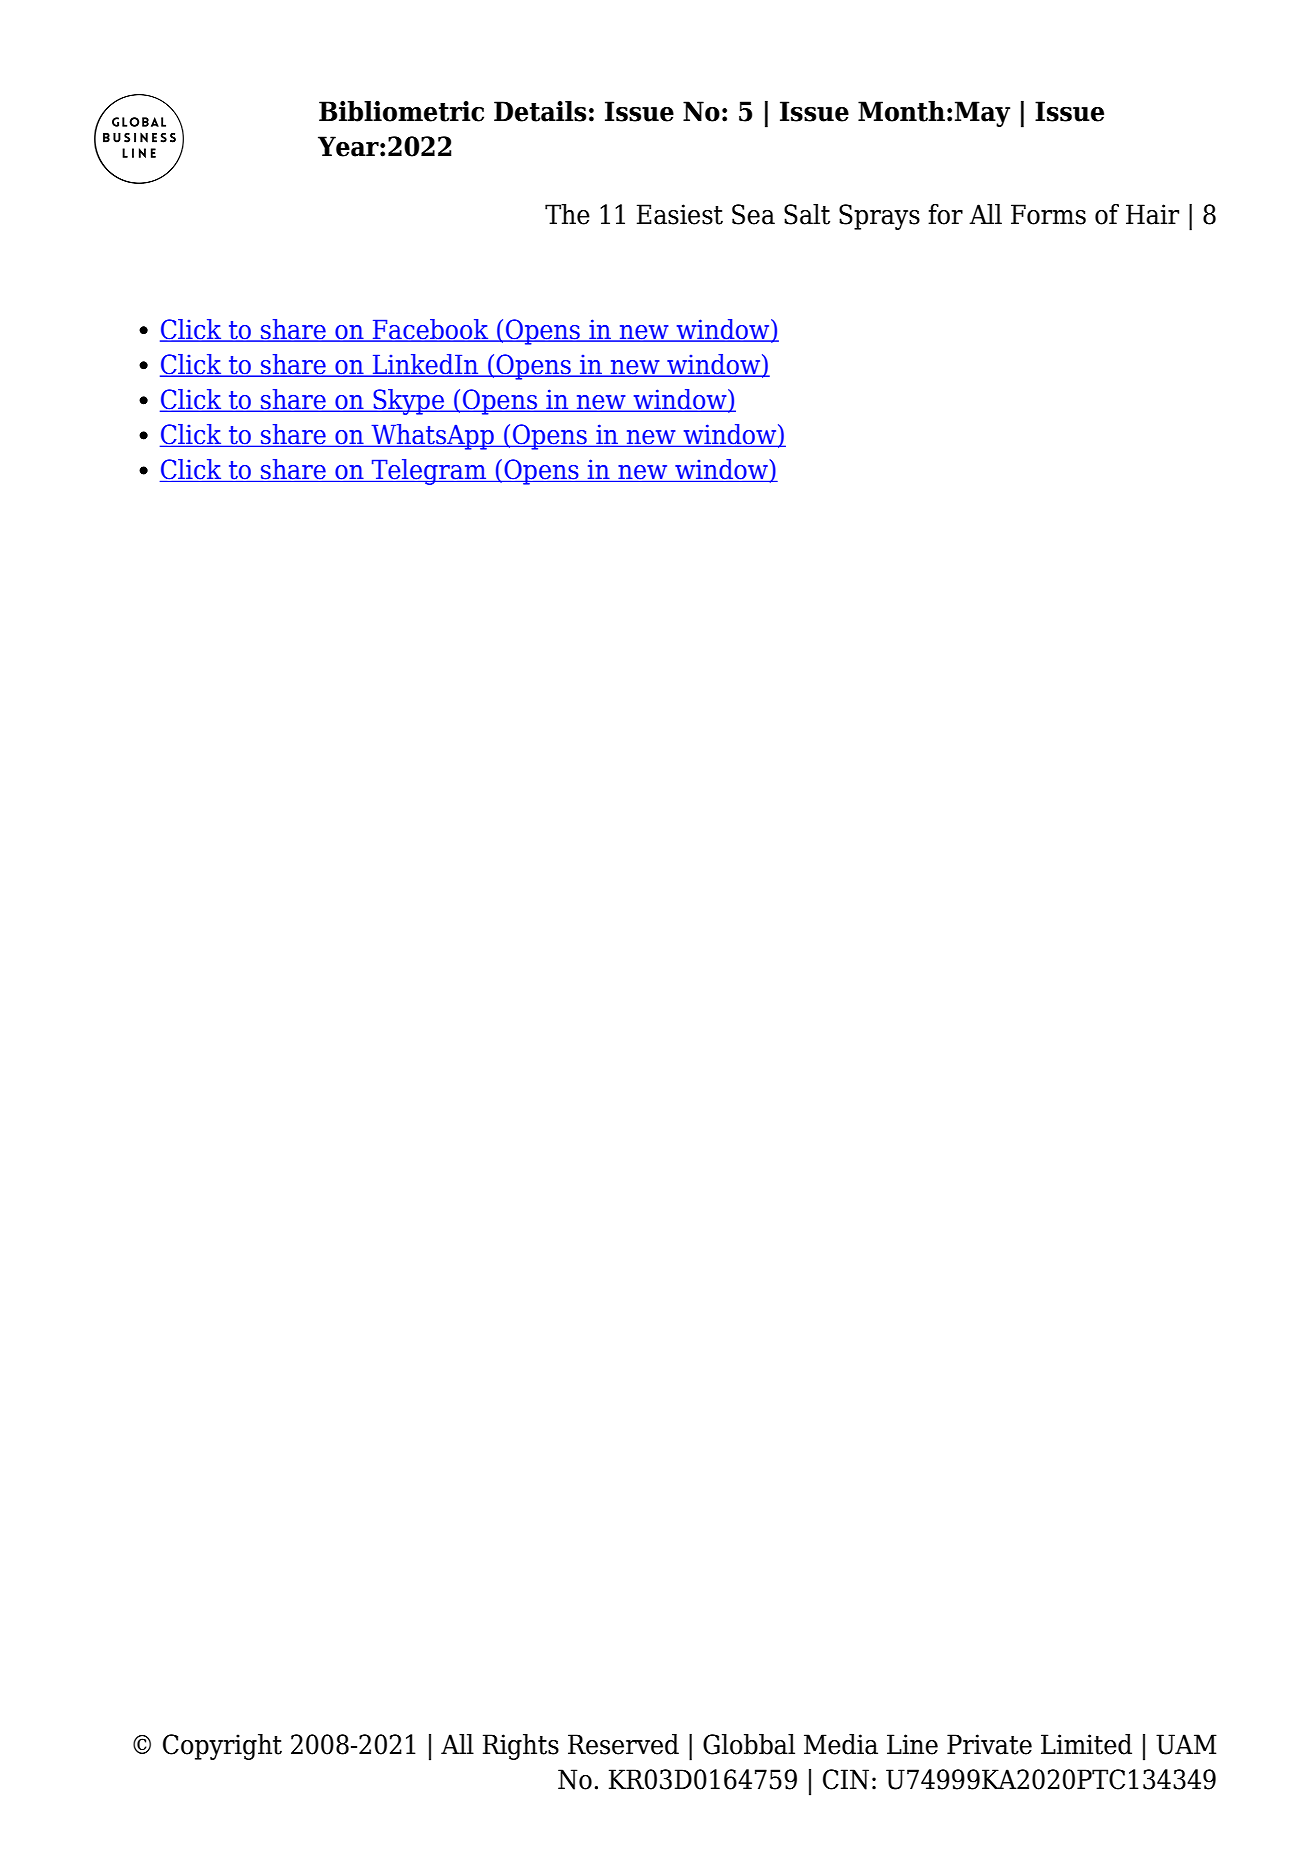  What do you see at coordinates (567, 214) in the image?
I see `The` at bounding box center [567, 214].
